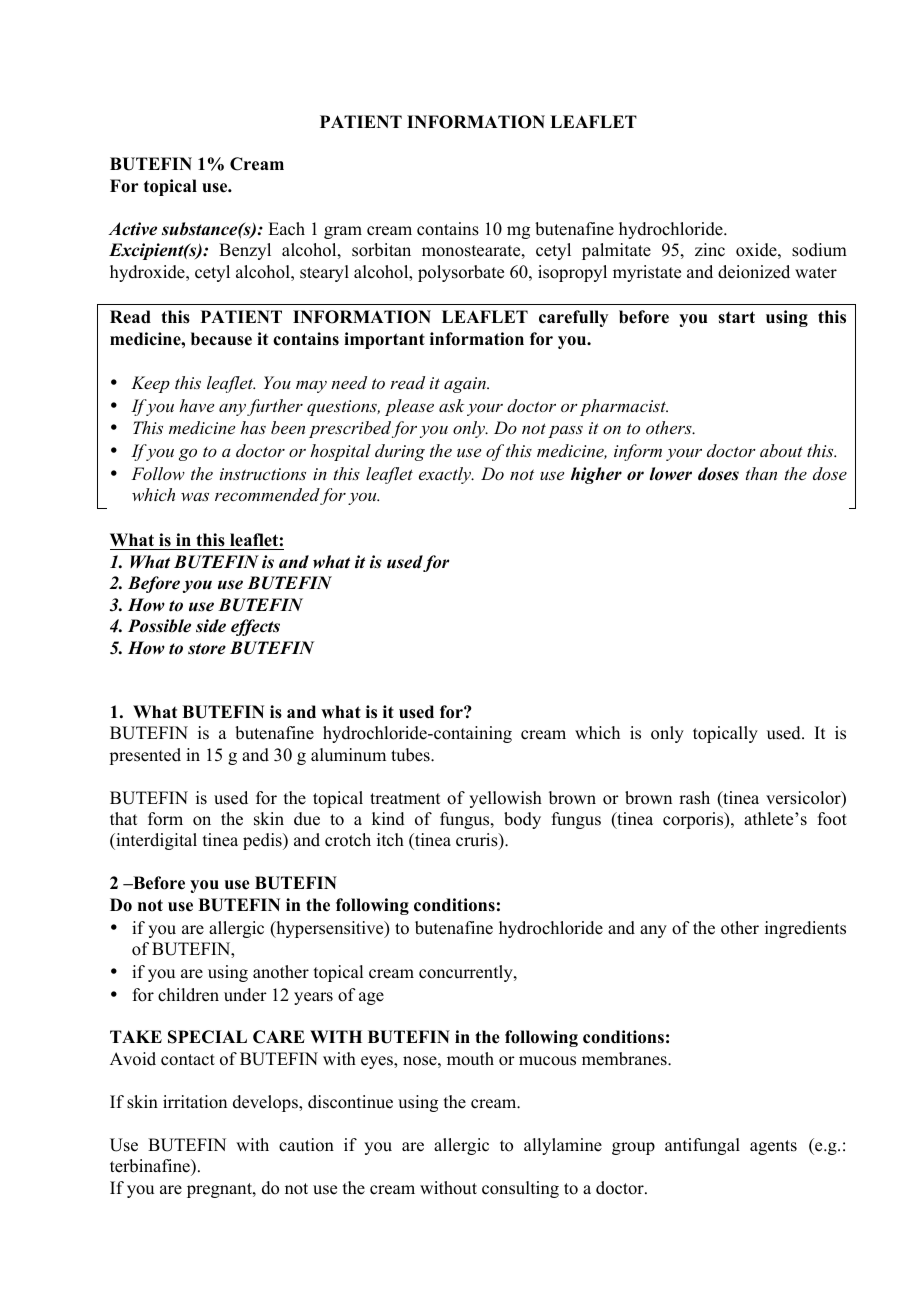 The height and width of the document is (1308, 924). I want to click on ingredients, so click(805, 929).
